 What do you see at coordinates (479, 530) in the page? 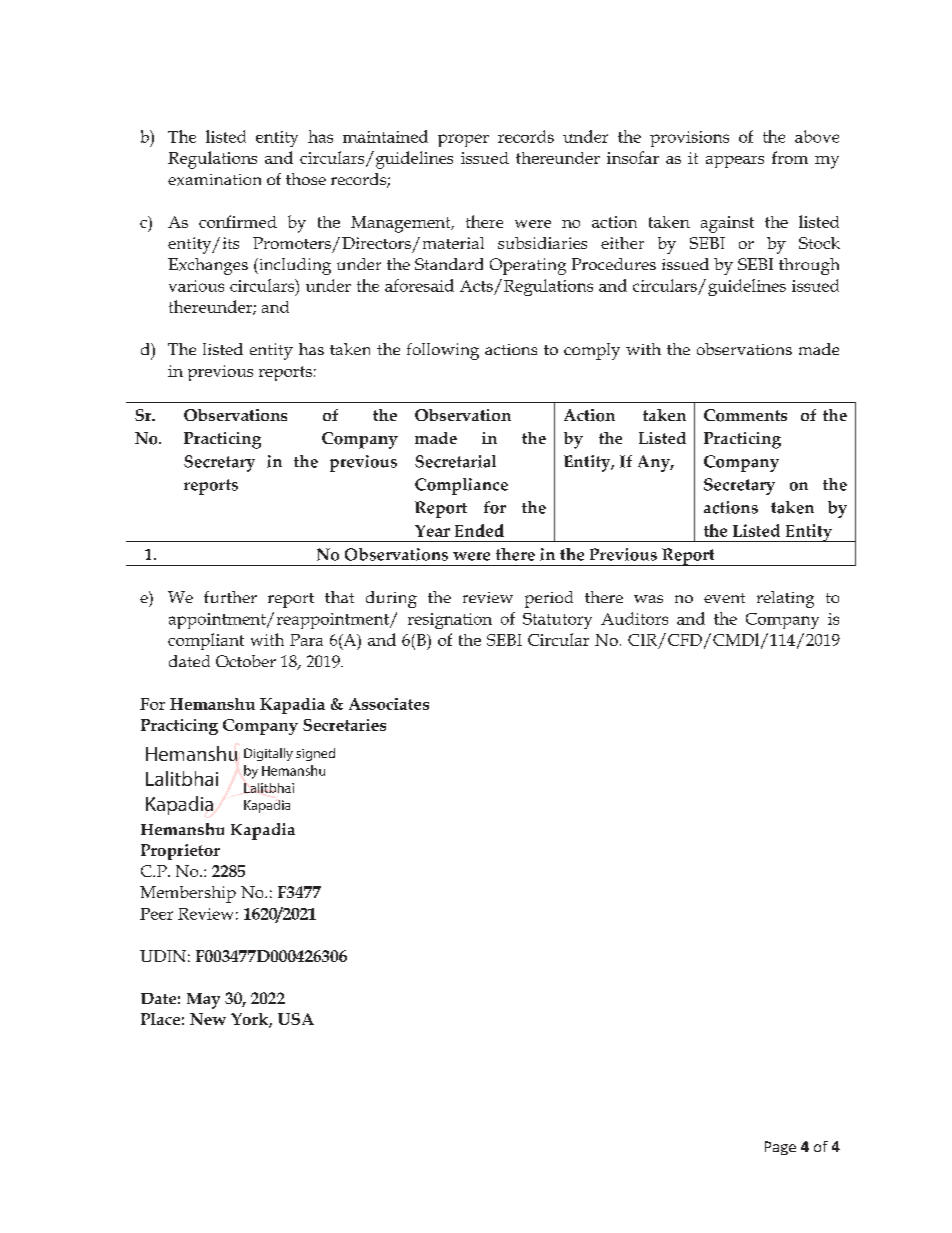
I see `Ended` at bounding box center [479, 530].
